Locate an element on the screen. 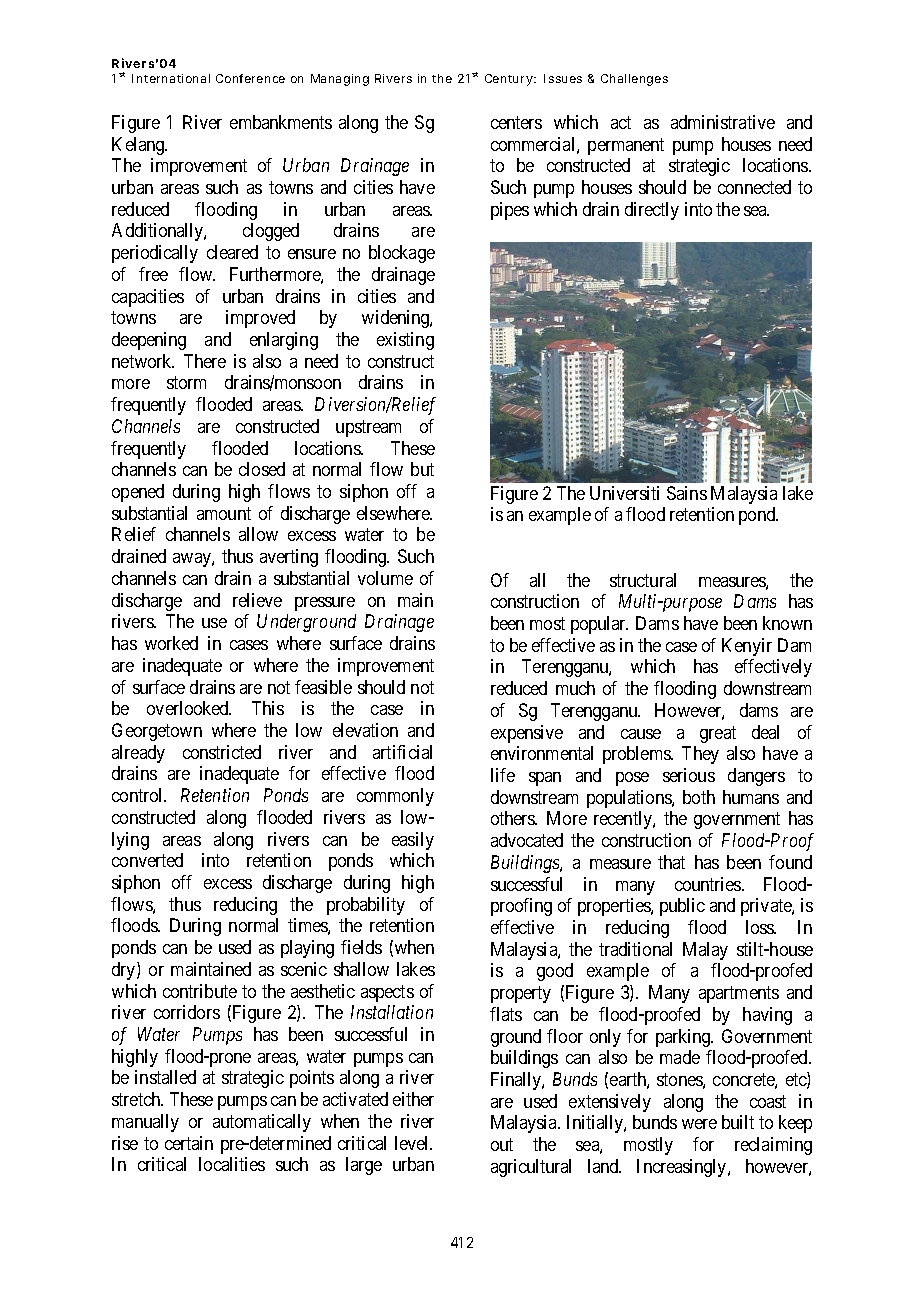 The image size is (924, 1308). administrative is located at coordinates (723, 122).
